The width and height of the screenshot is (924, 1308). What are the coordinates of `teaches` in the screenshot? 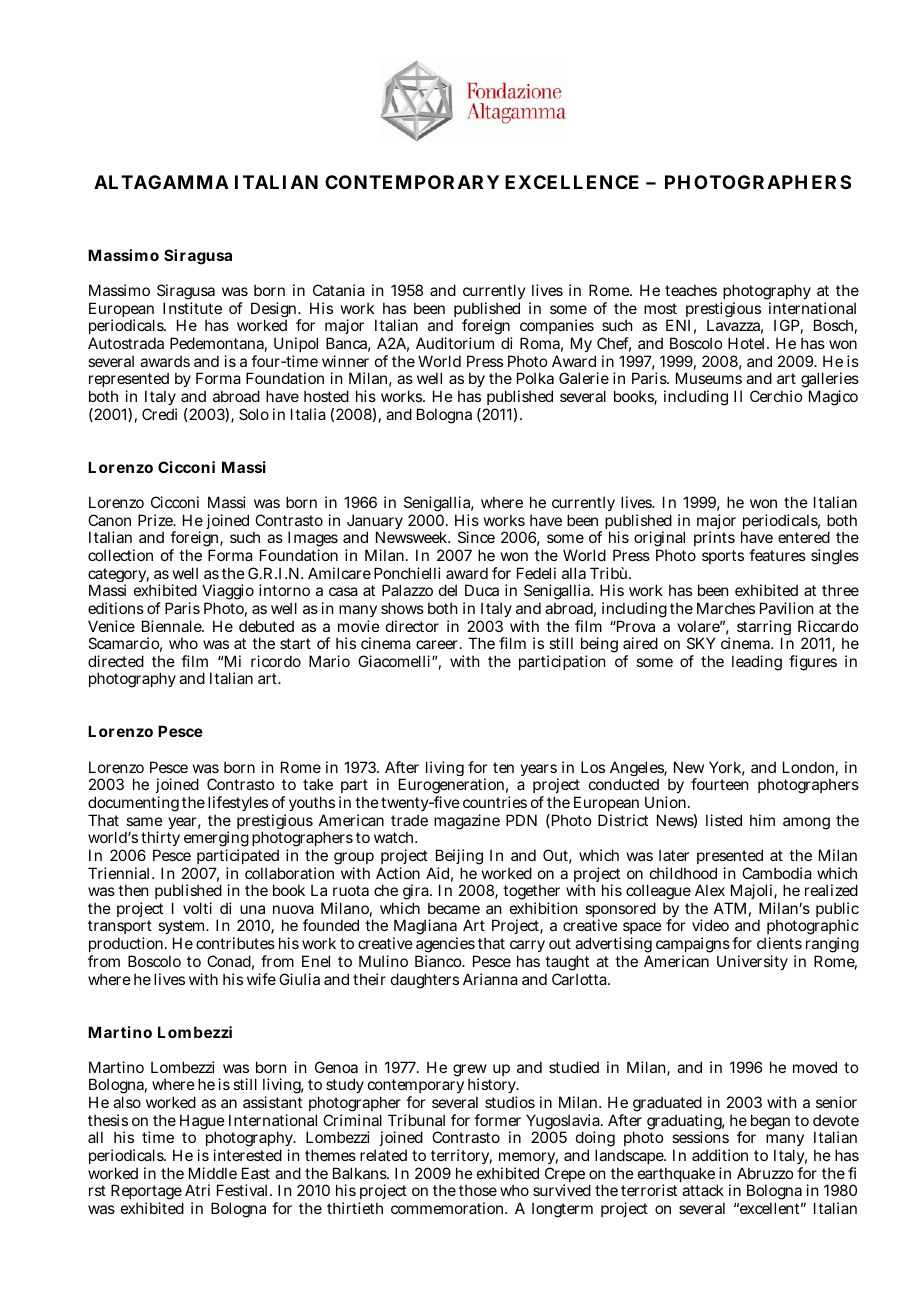 It's located at (691, 290).
